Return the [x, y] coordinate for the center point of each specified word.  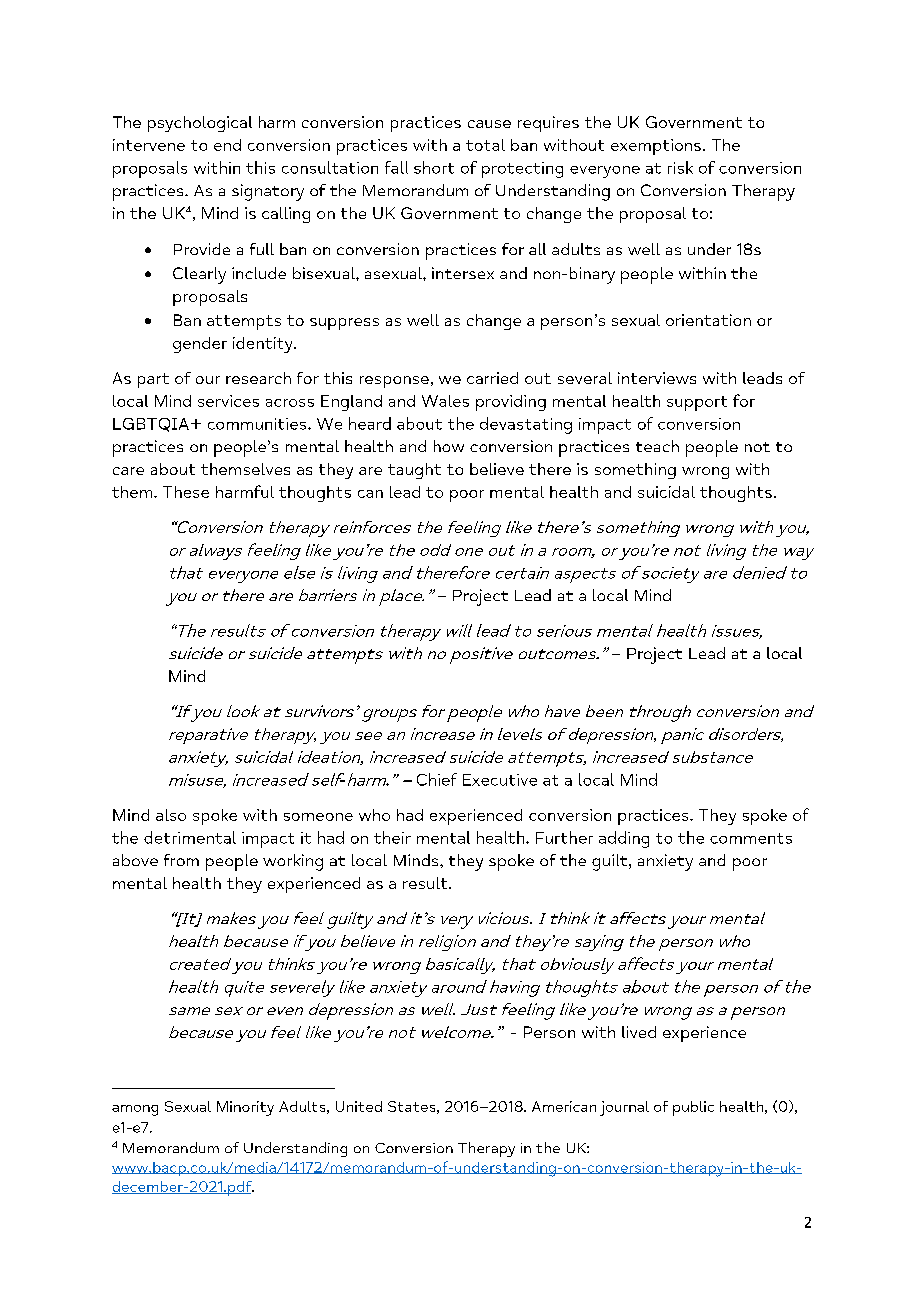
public [693, 1108]
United [359, 1106]
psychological [200, 124]
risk [680, 167]
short [434, 167]
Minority [245, 1108]
